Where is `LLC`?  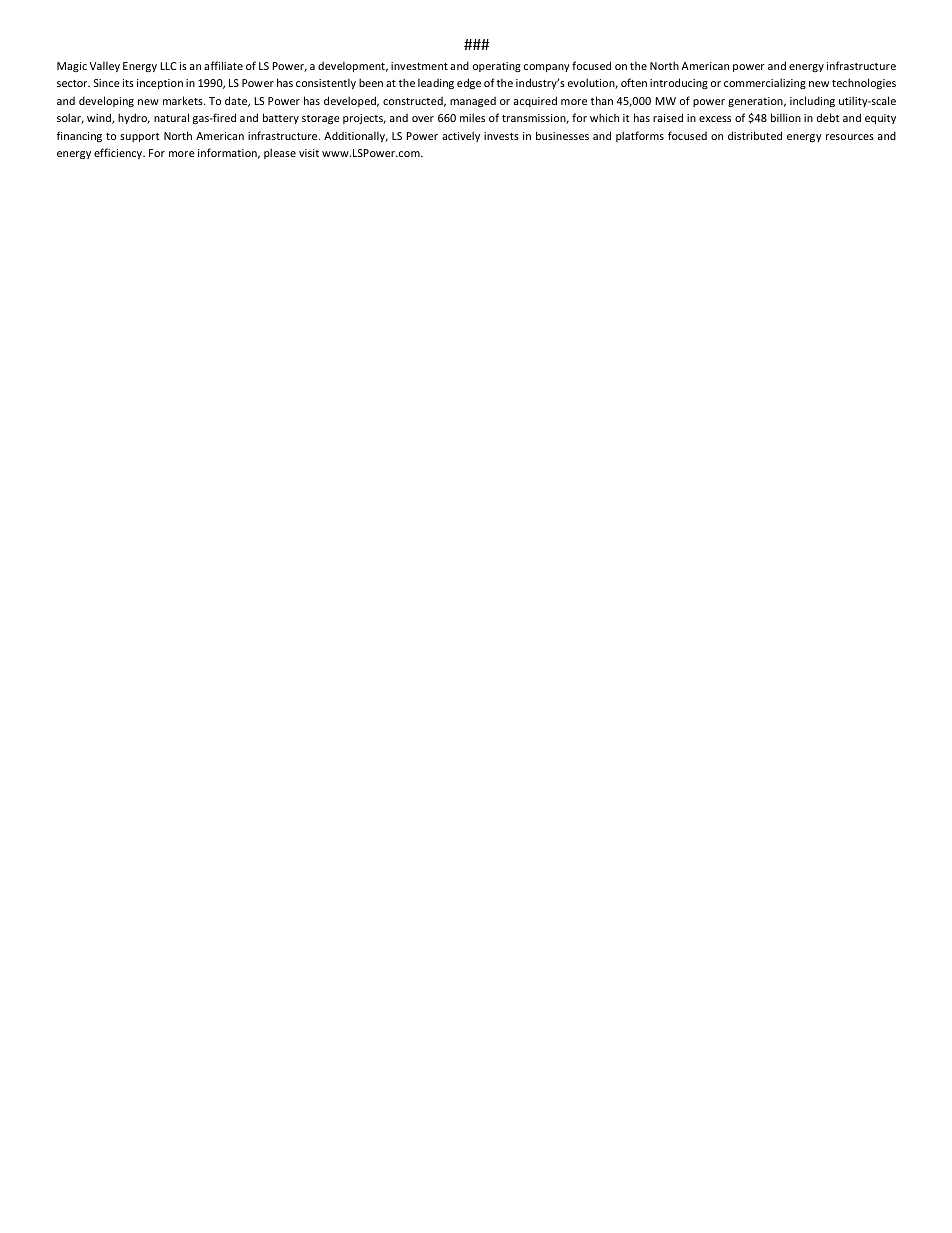
LLC is located at coordinates (168, 66).
